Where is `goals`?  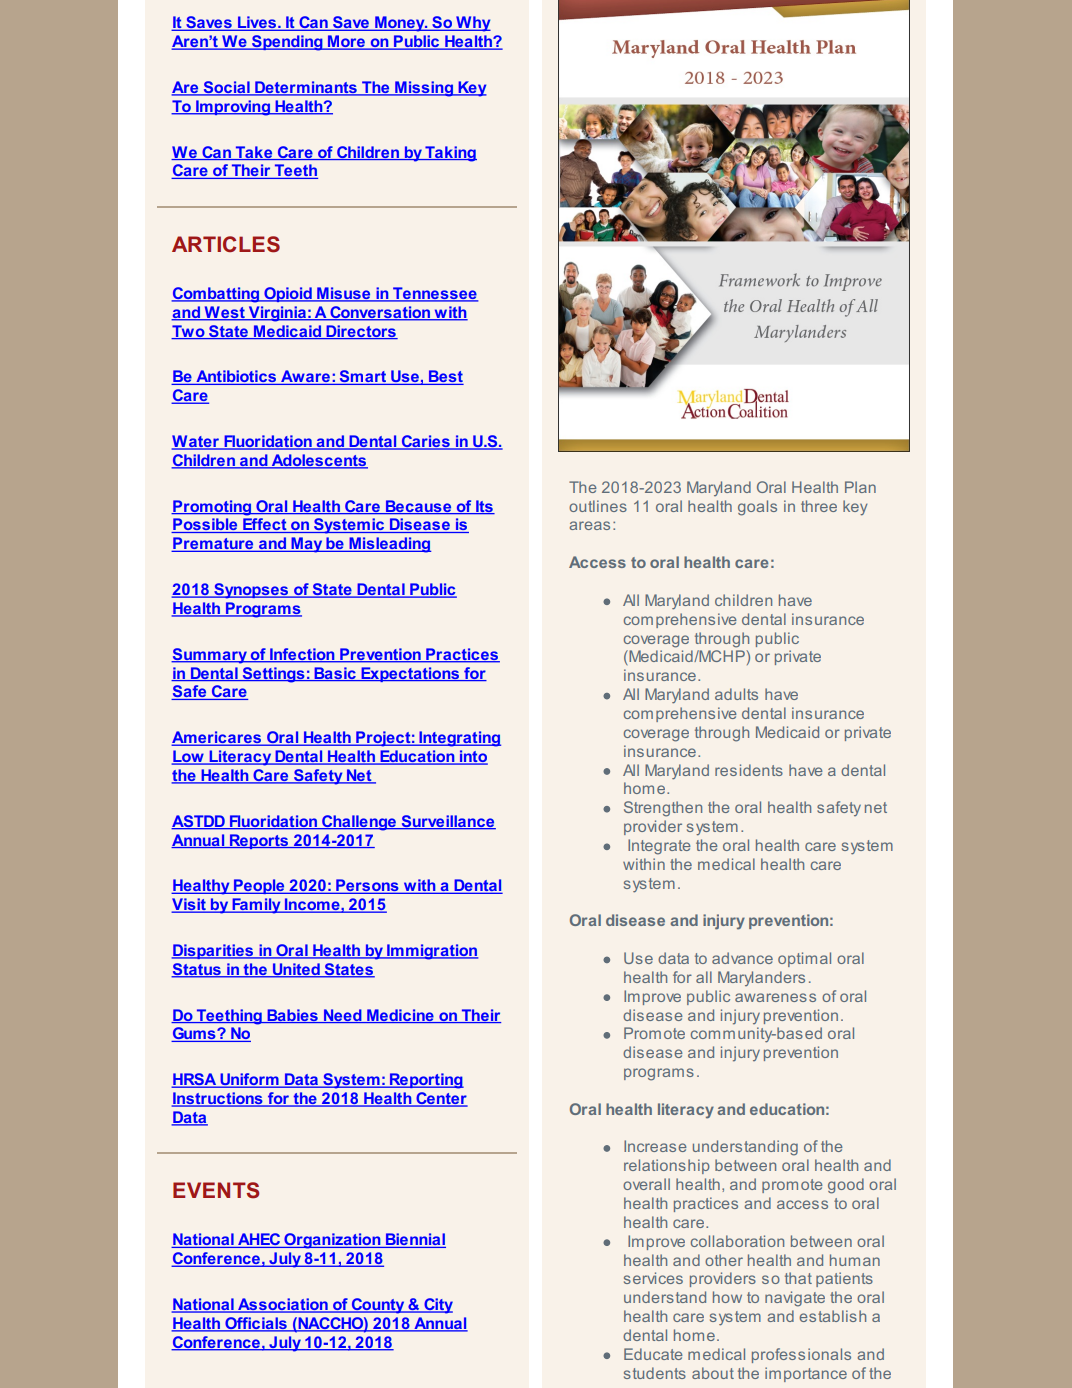 goals is located at coordinates (757, 508).
